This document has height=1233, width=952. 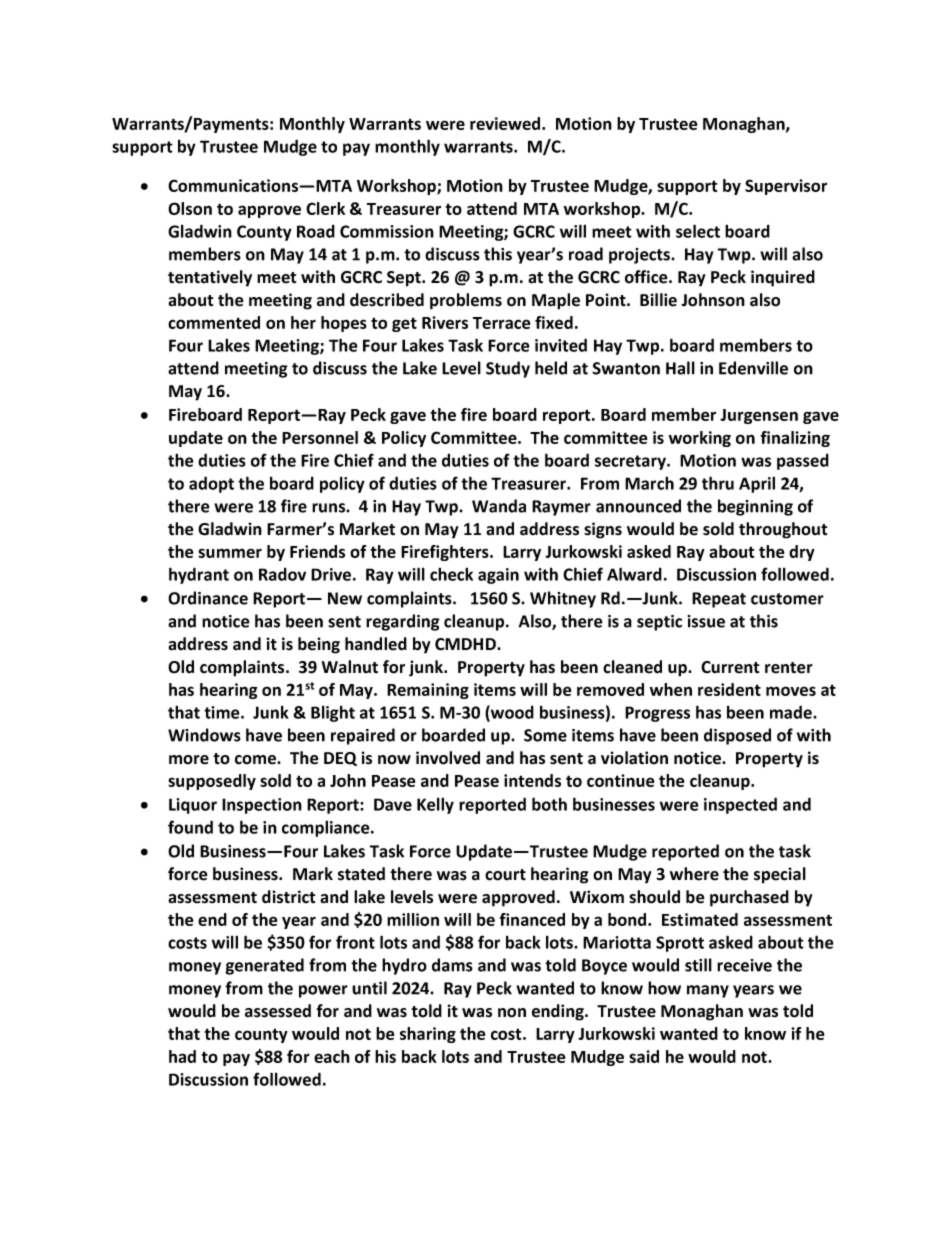 What do you see at coordinates (718, 483) in the document?
I see `thru` at bounding box center [718, 483].
